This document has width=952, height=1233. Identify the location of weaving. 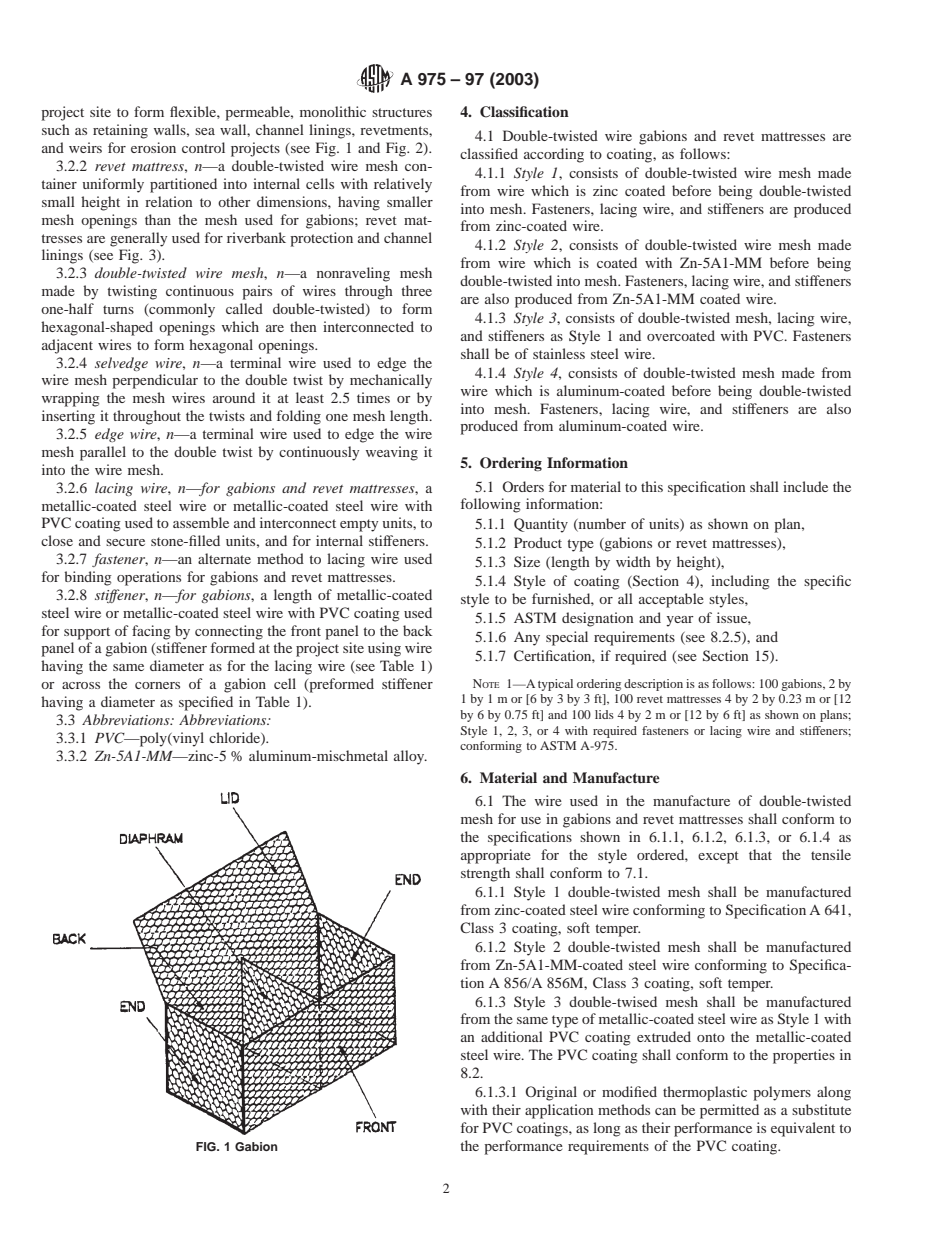
(392, 453).
